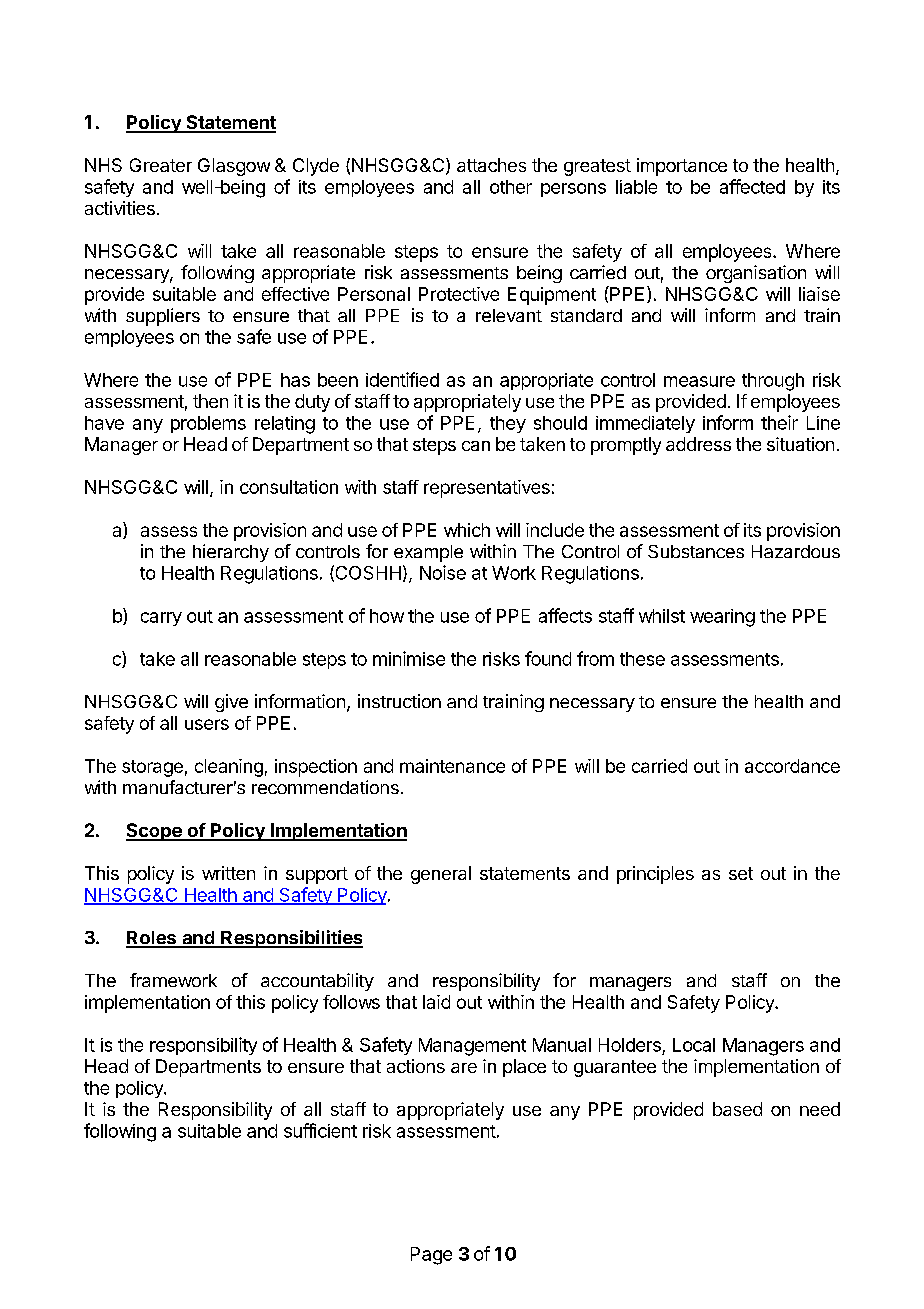  Describe the element at coordinates (207, 724) in the screenshot. I see `users` at that location.
